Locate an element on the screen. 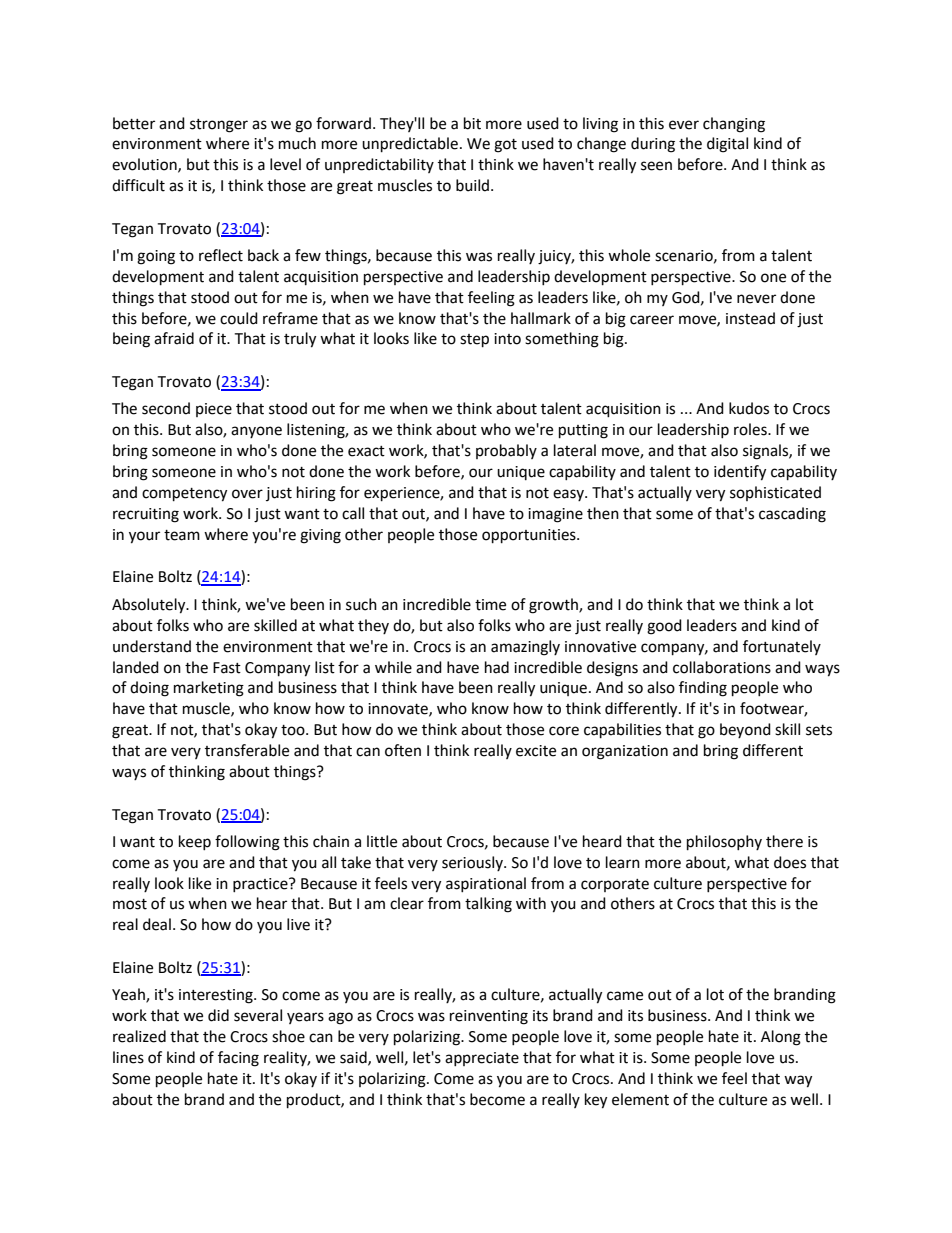  facing is located at coordinates (238, 1059).
